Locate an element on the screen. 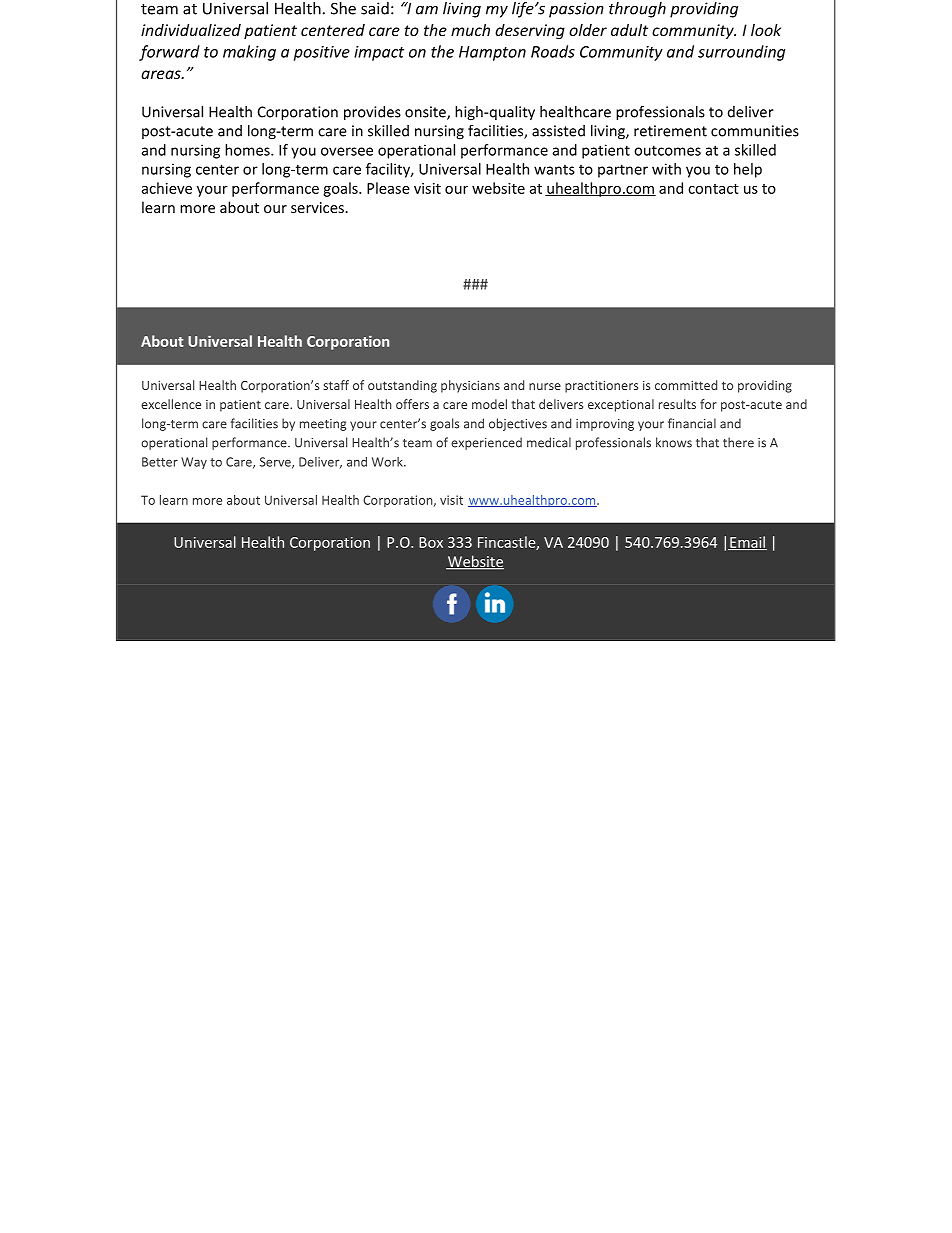  services is located at coordinates (318, 207).
